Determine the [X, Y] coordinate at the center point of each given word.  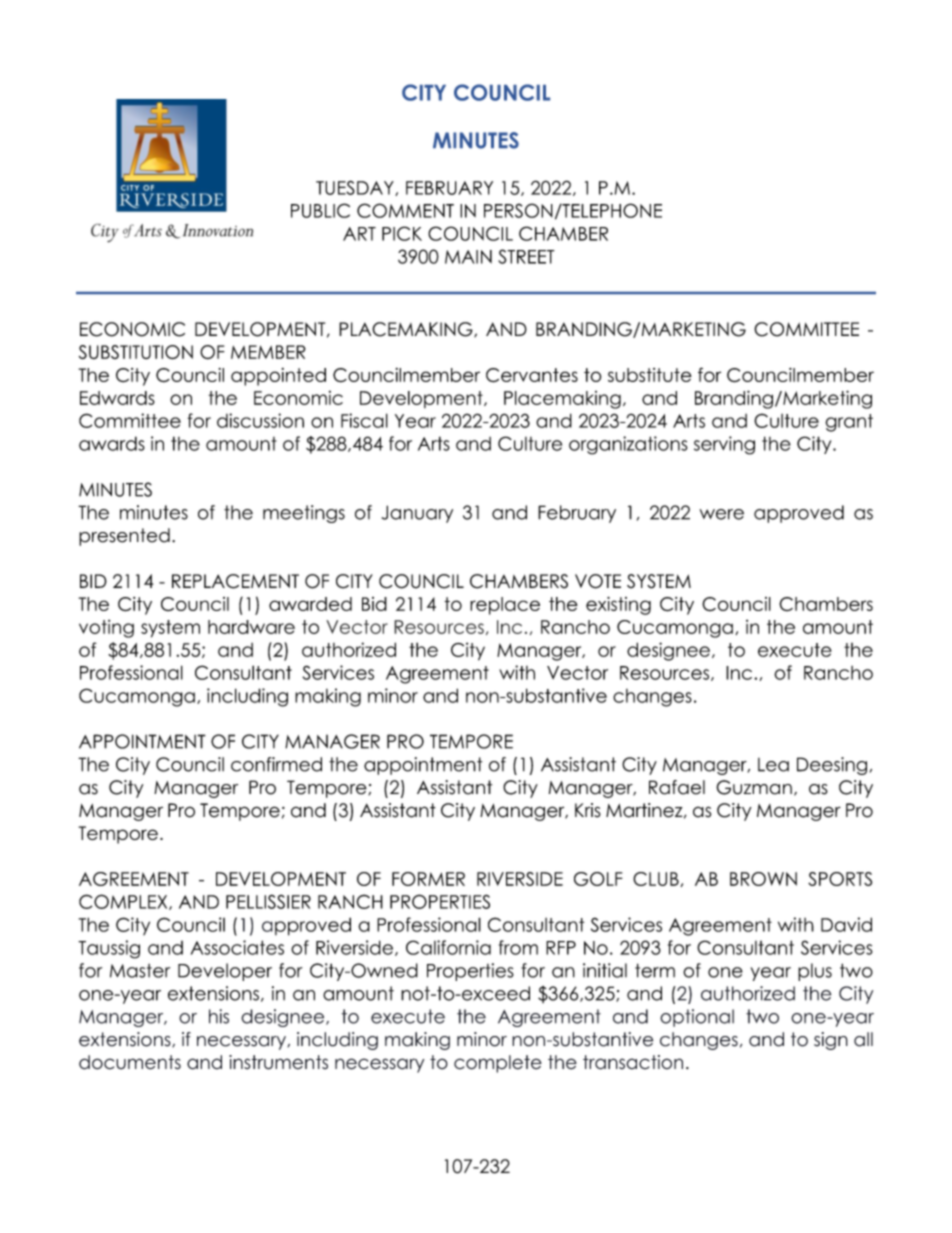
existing [618, 606]
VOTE [598, 581]
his [219, 1016]
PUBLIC [320, 210]
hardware [251, 627]
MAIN [468, 257]
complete [498, 1064]
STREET [526, 256]
